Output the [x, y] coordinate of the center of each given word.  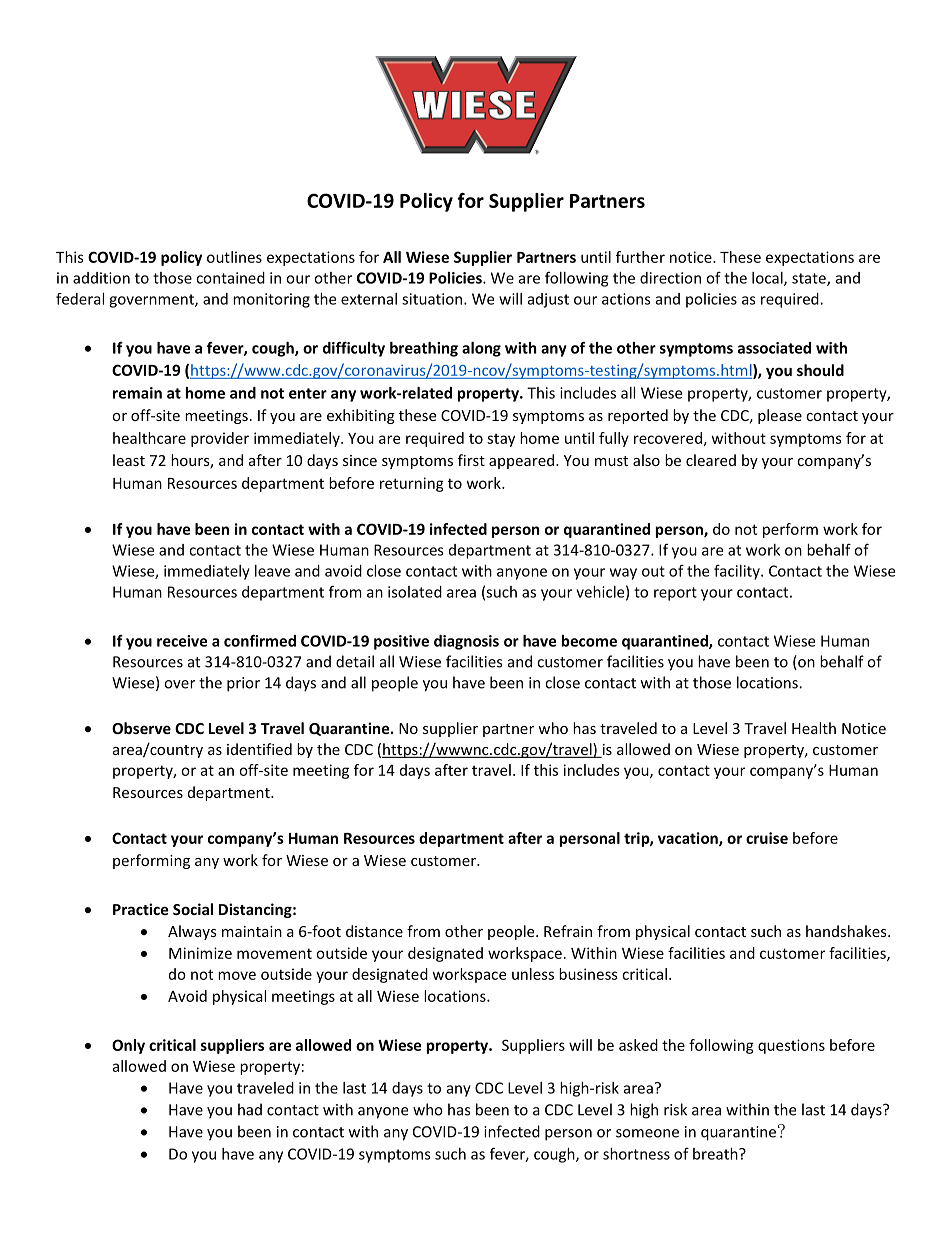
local [768, 279]
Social [193, 909]
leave [272, 571]
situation [433, 299]
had [250, 1109]
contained [230, 278]
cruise [767, 838]
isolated [415, 592]
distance [374, 931]
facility [738, 572]
